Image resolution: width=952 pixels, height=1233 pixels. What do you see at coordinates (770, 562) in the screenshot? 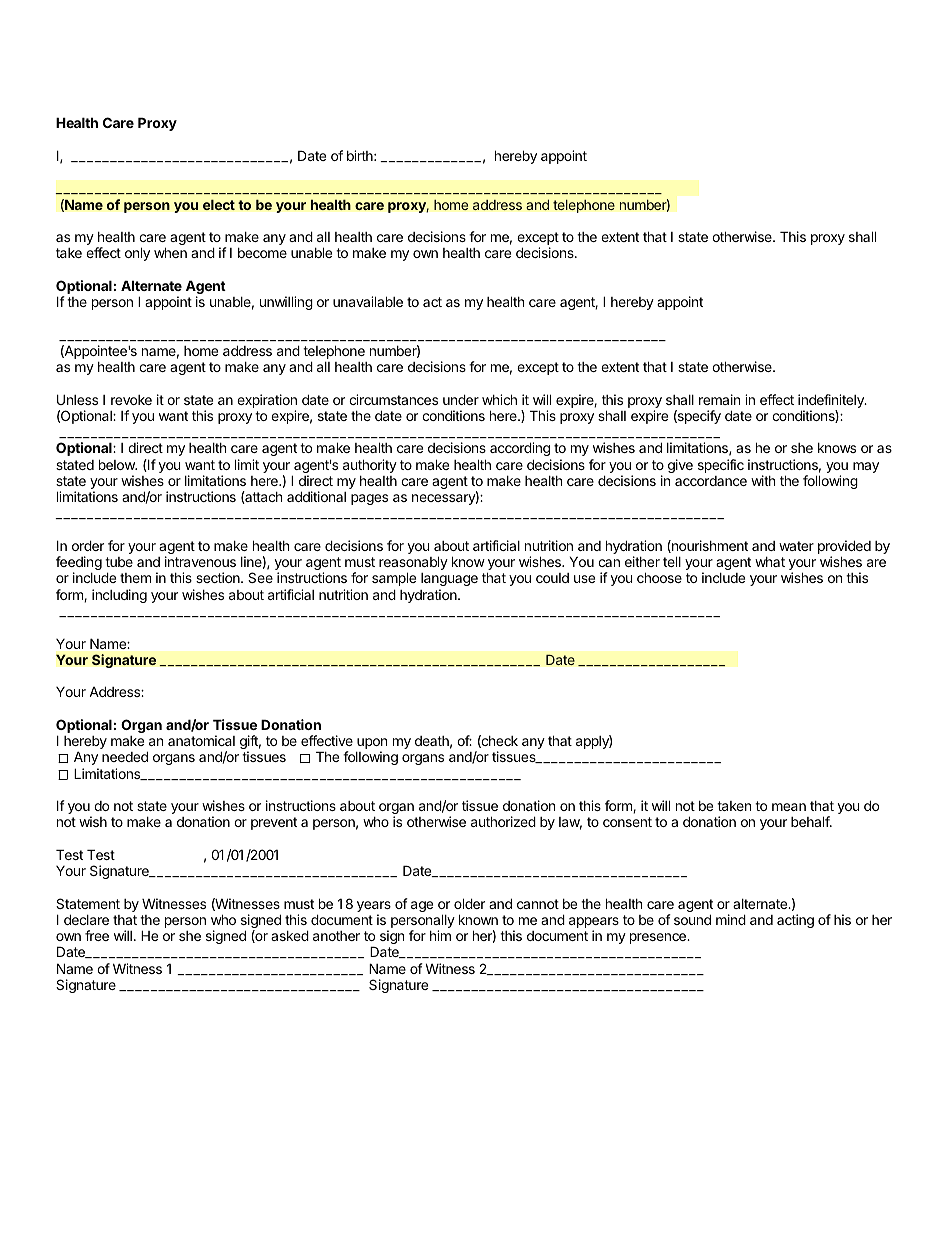
I see `what` at bounding box center [770, 562].
